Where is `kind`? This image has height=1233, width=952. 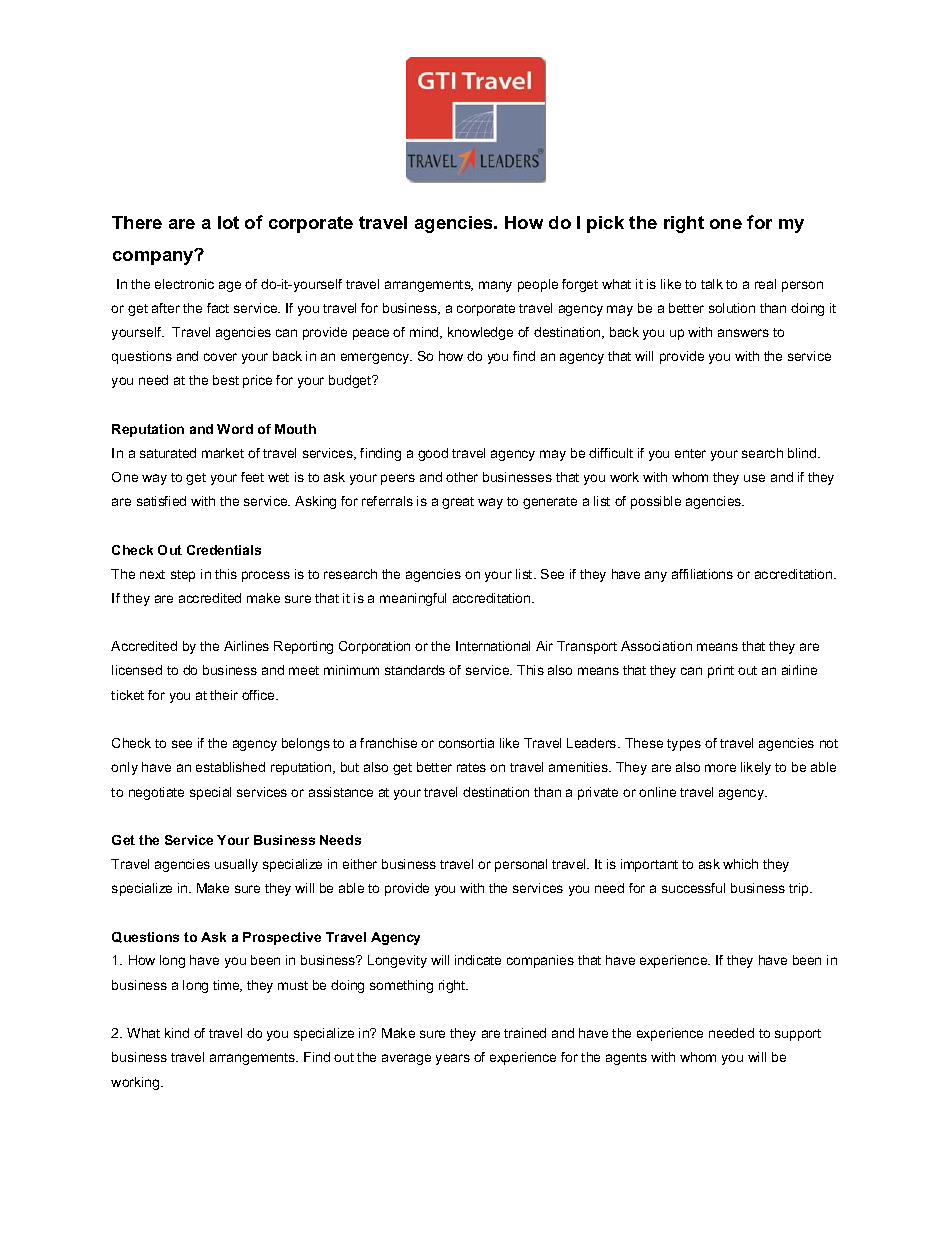 kind is located at coordinates (177, 1033).
